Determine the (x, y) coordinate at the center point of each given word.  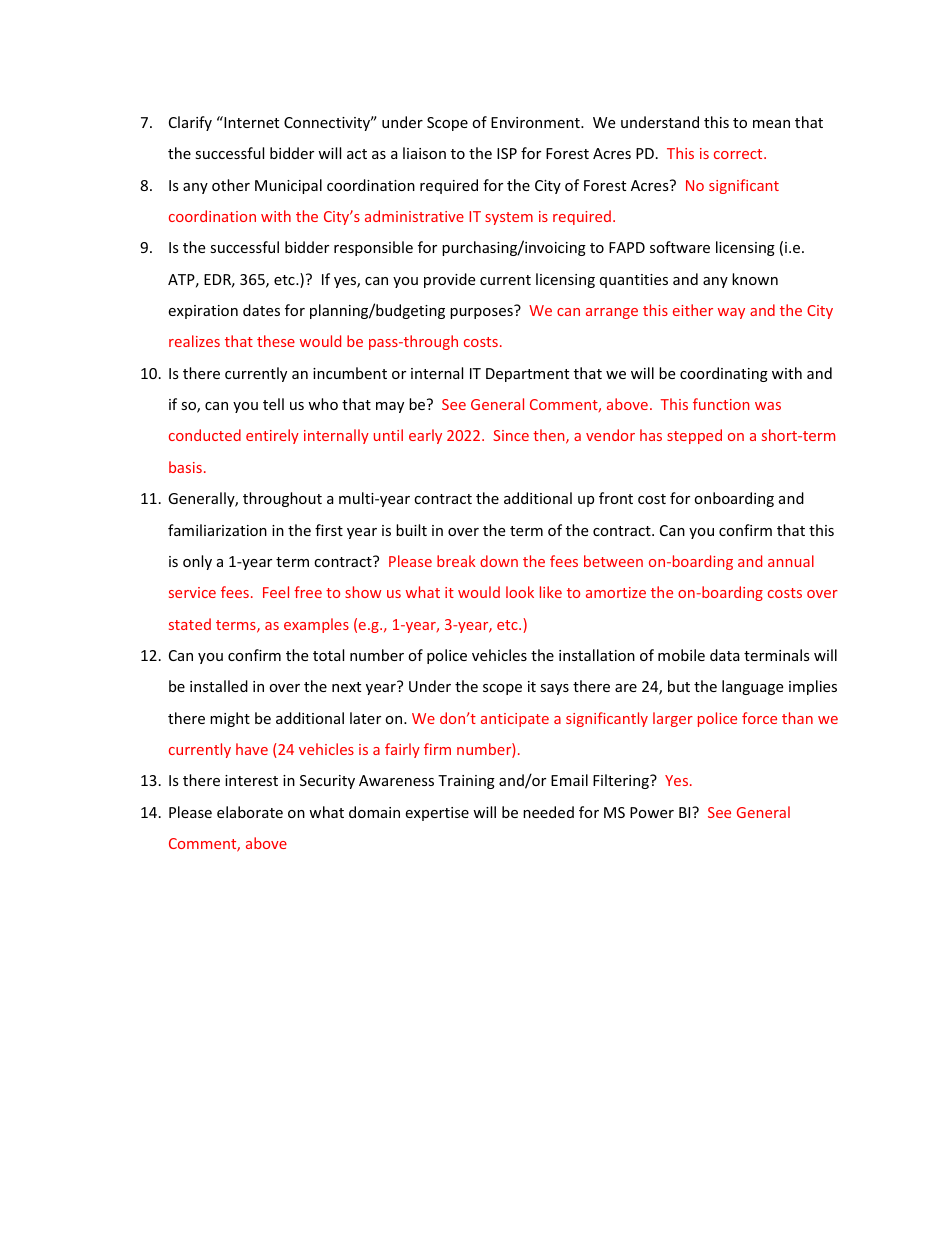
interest (251, 780)
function (721, 404)
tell (273, 404)
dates (261, 310)
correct (739, 154)
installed (219, 686)
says (554, 689)
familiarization (217, 530)
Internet (250, 122)
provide (449, 280)
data (725, 655)
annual (791, 561)
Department (527, 375)
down (499, 561)
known (755, 279)
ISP (507, 153)
